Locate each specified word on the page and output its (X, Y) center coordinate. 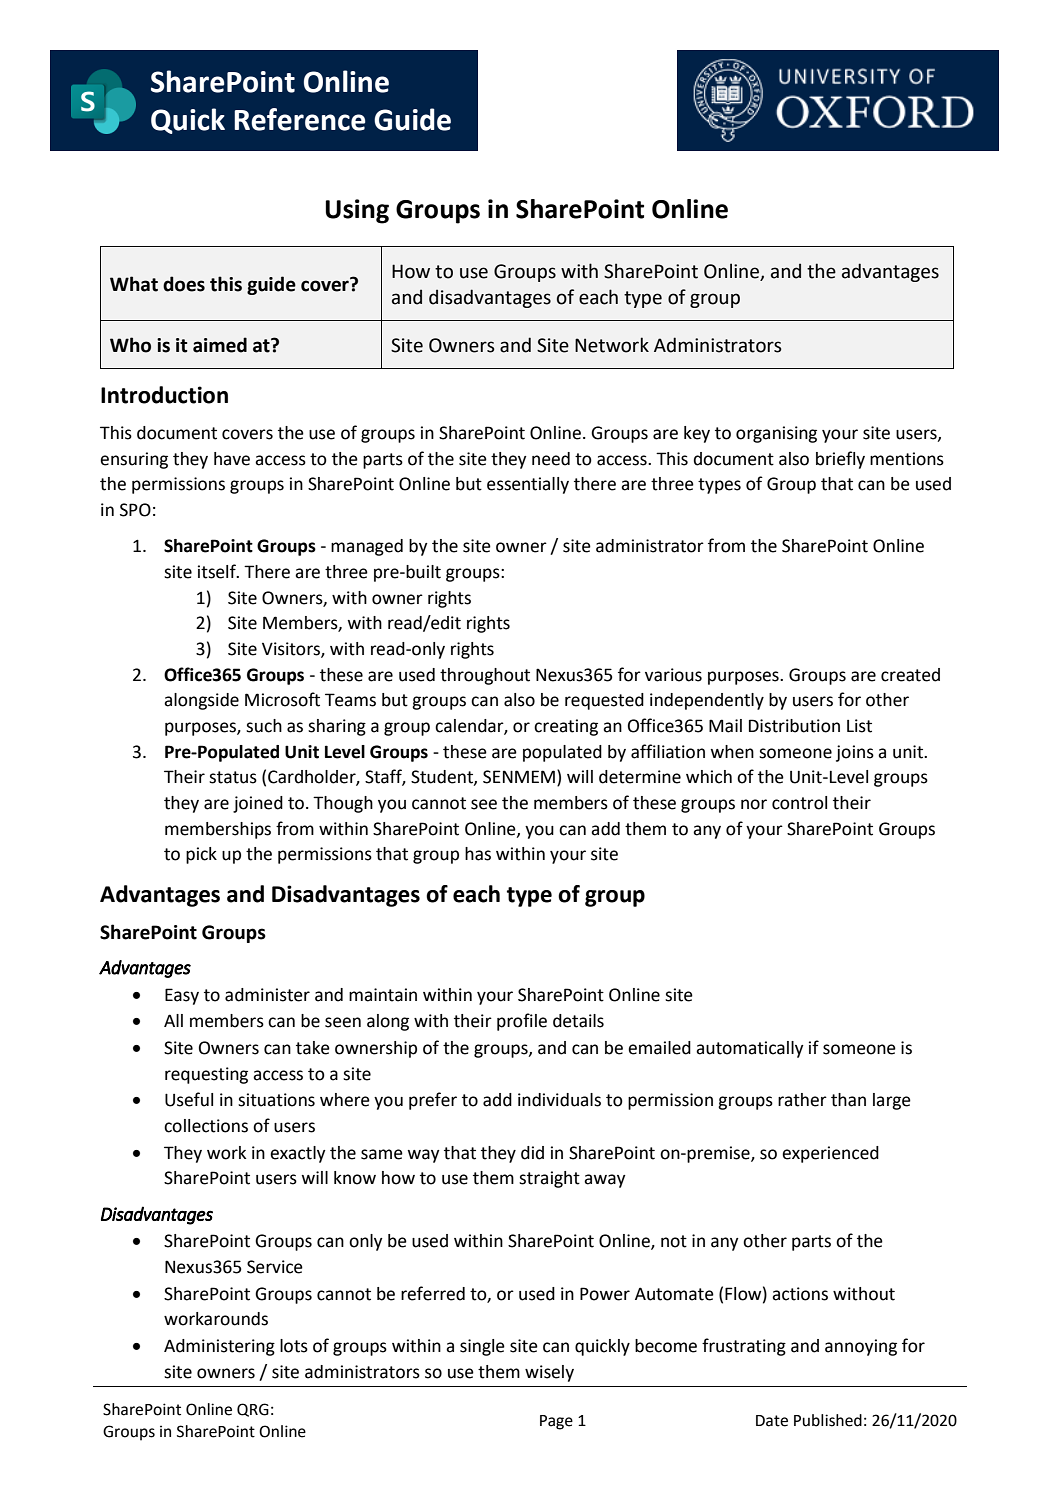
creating (566, 727)
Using (357, 211)
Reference (300, 119)
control (799, 803)
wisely (549, 1373)
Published (828, 1420)
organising (776, 434)
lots (294, 1346)
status (233, 777)
